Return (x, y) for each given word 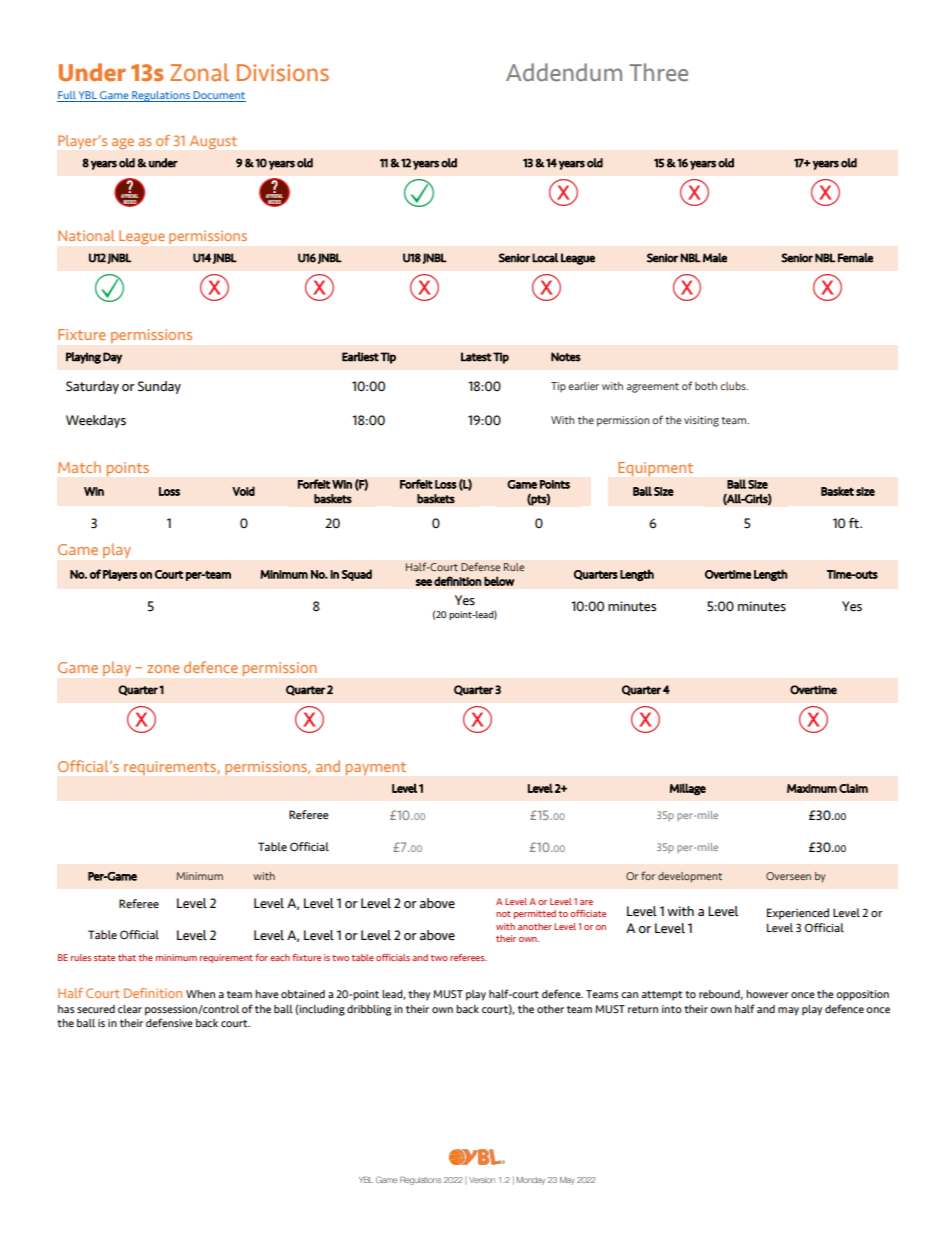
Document (218, 96)
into (672, 1009)
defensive (169, 1022)
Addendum (564, 72)
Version (482, 1180)
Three (658, 72)
